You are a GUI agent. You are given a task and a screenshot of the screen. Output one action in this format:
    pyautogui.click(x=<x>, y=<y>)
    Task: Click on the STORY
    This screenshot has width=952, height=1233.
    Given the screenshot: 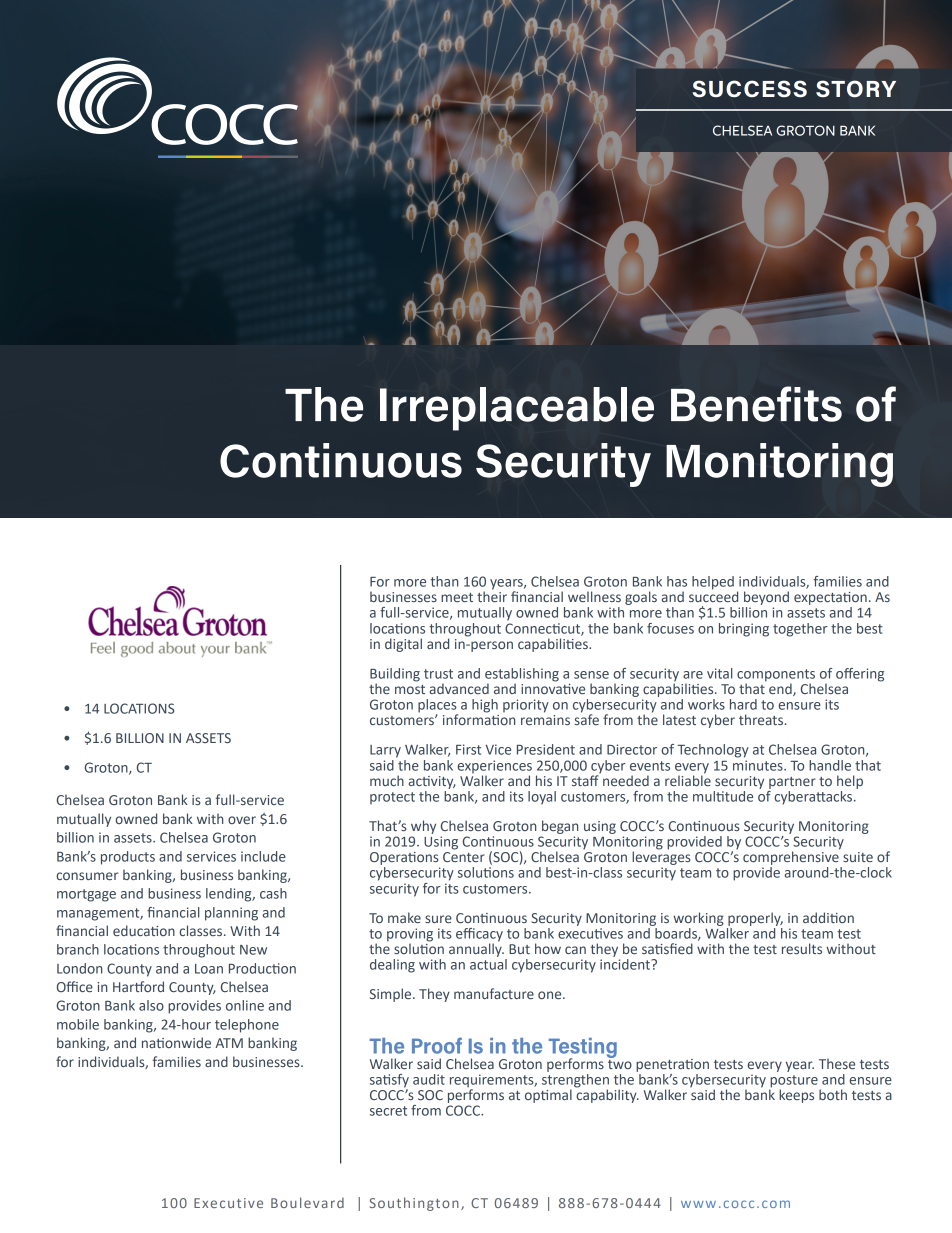 What is the action you would take?
    pyautogui.click(x=856, y=89)
